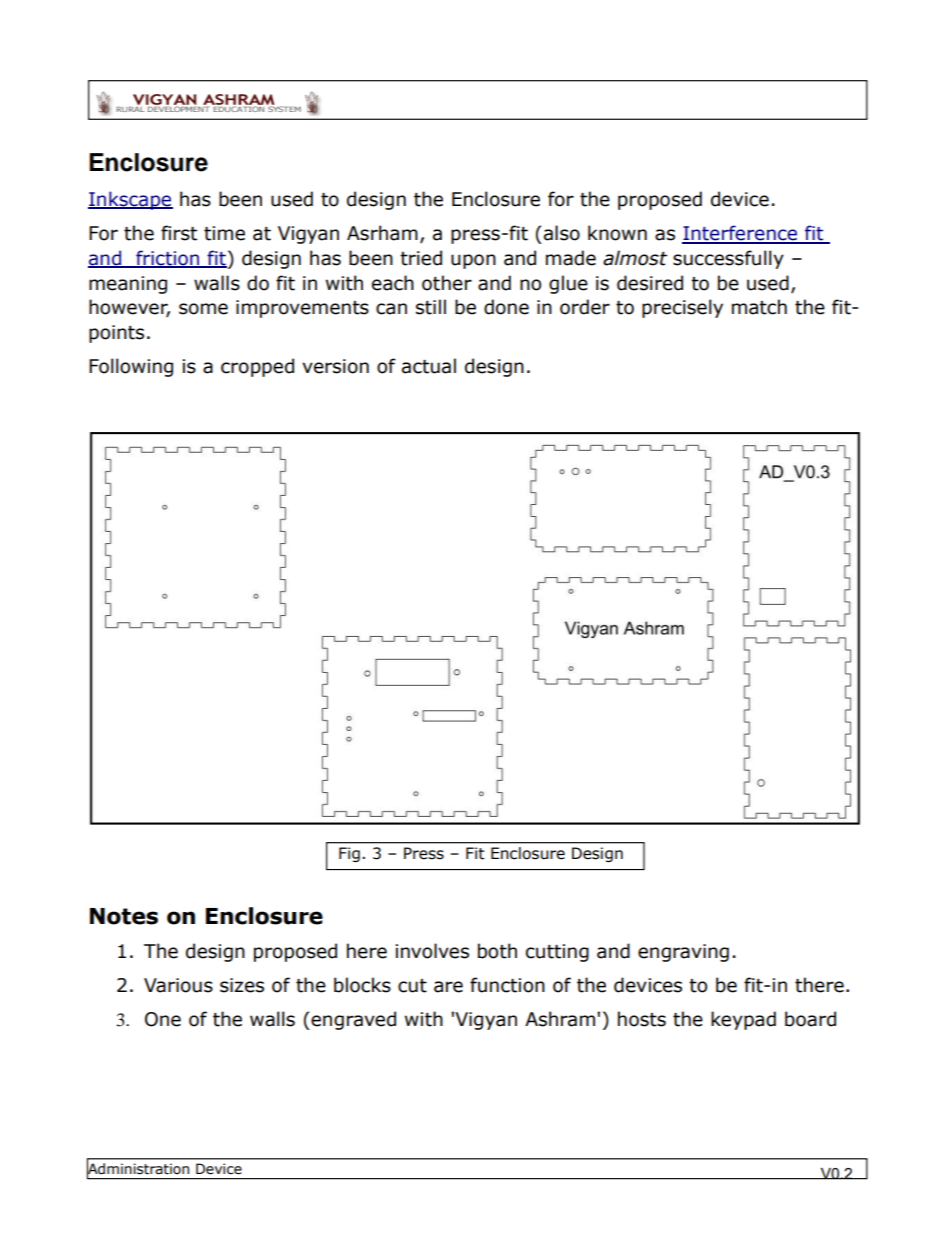  What do you see at coordinates (682, 308) in the screenshot?
I see `precisely` at bounding box center [682, 308].
